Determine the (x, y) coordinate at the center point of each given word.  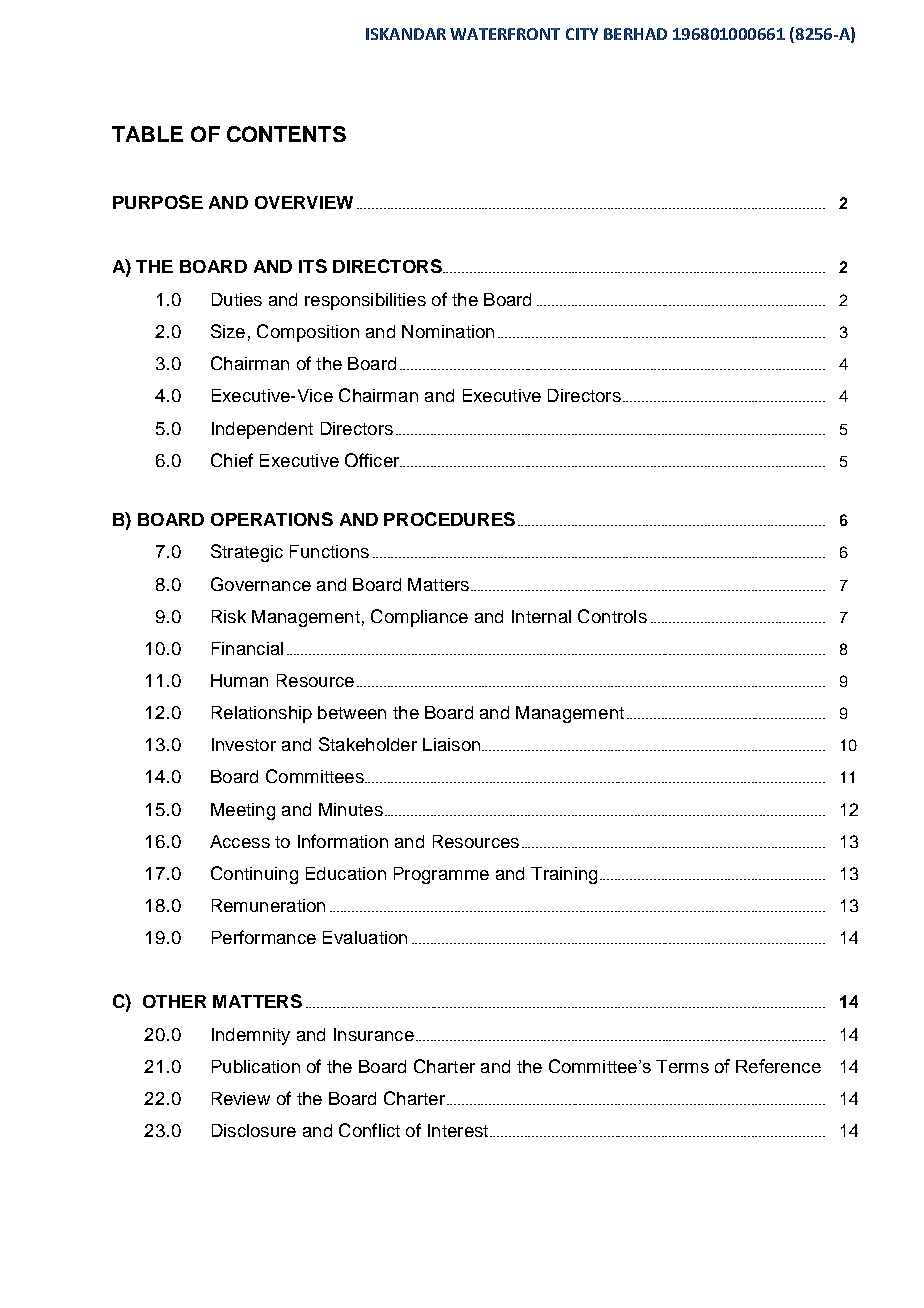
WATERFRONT (505, 34)
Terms (682, 1066)
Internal (541, 616)
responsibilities (365, 301)
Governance (261, 584)
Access (240, 841)
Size (228, 331)
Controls (612, 616)
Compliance (419, 618)
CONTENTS (286, 134)
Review (241, 1098)
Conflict (369, 1130)
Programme (441, 875)
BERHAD (635, 34)
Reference (778, 1066)
